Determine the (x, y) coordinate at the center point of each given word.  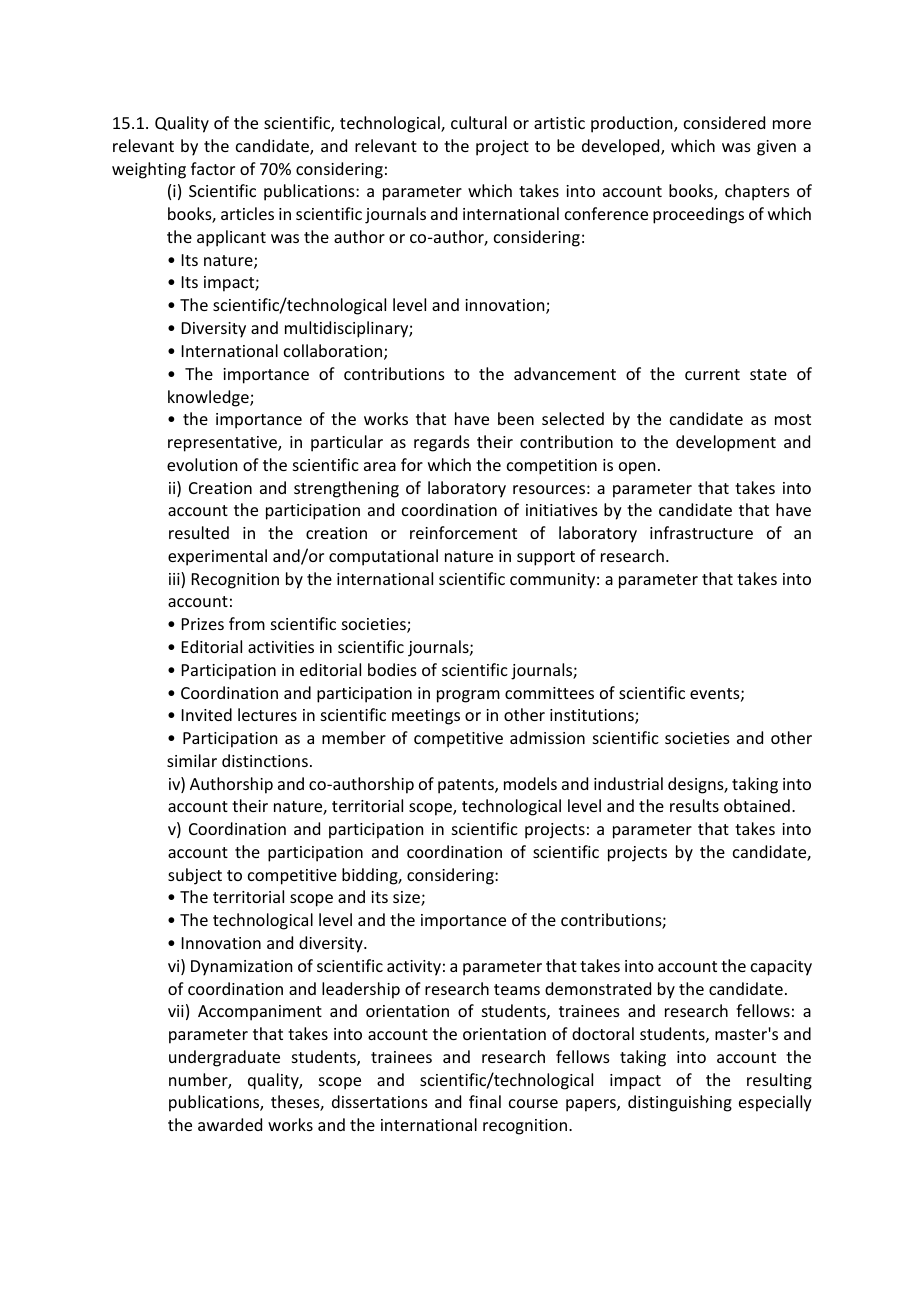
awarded (230, 1124)
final (485, 1101)
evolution (202, 464)
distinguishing (680, 1103)
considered (724, 122)
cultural (479, 122)
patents (467, 786)
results (694, 805)
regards (442, 443)
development (726, 443)
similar (192, 760)
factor (213, 168)
